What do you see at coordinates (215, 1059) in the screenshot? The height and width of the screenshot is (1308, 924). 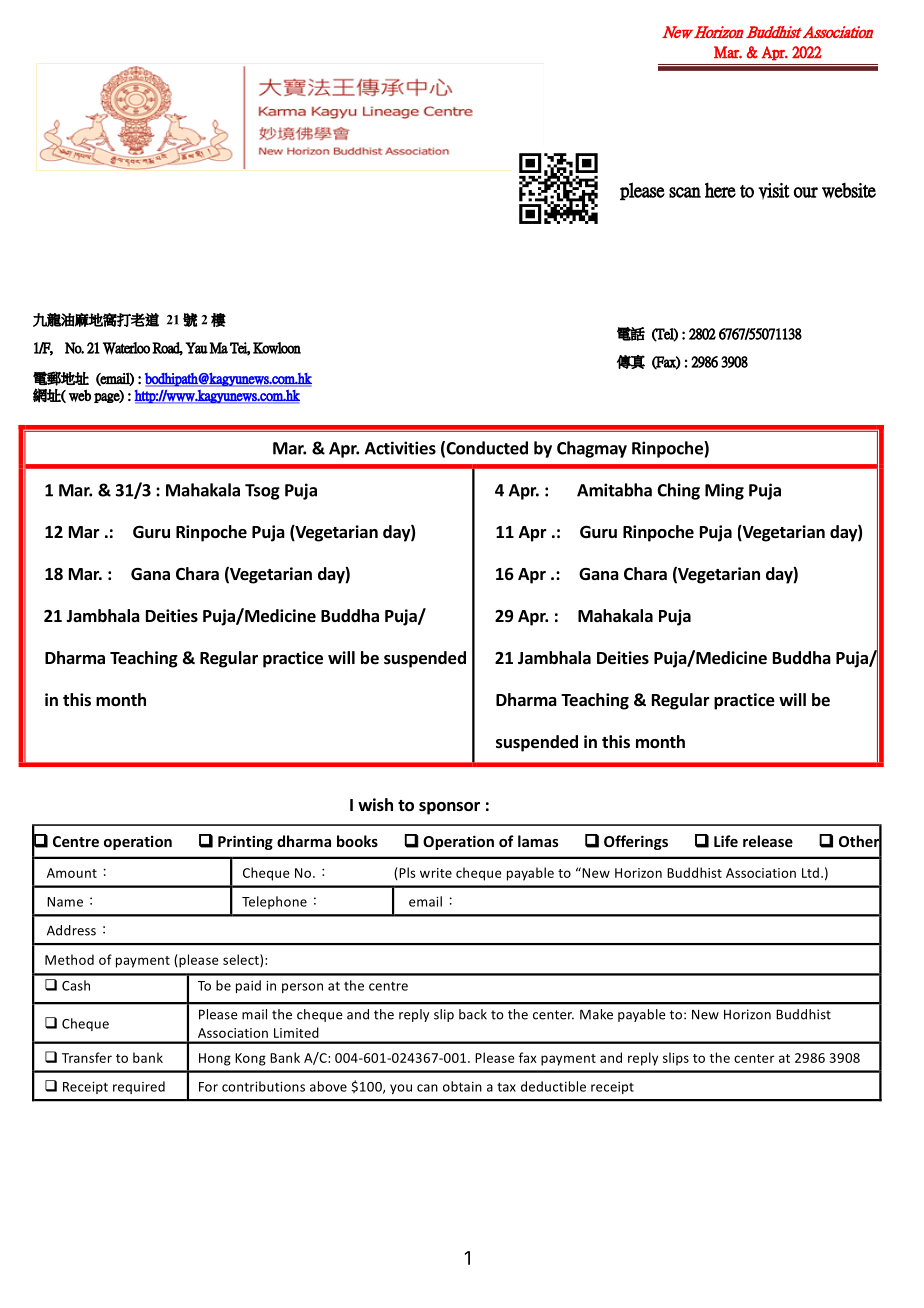 I see `Hong` at bounding box center [215, 1059].
